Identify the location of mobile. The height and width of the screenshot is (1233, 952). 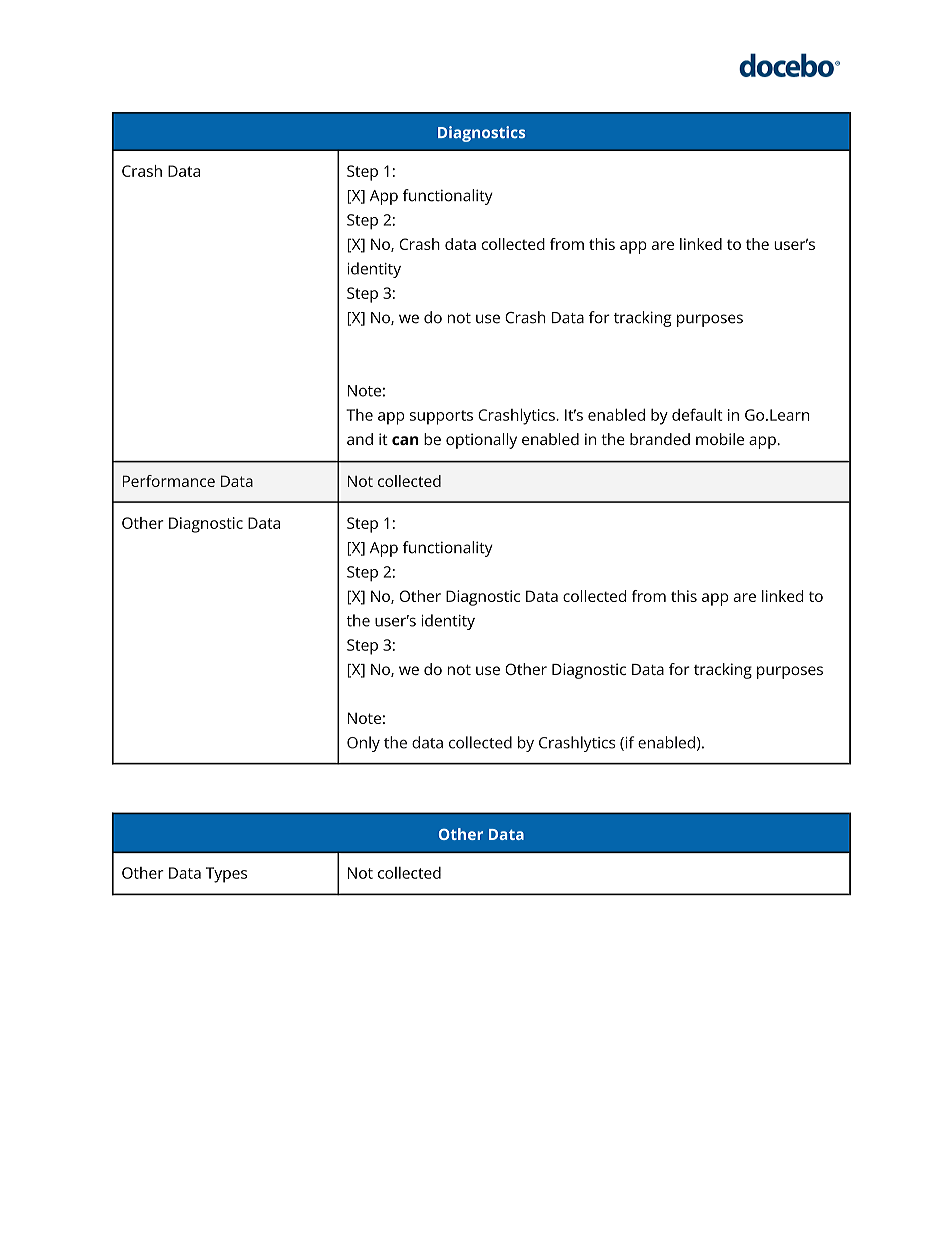
(720, 439).
